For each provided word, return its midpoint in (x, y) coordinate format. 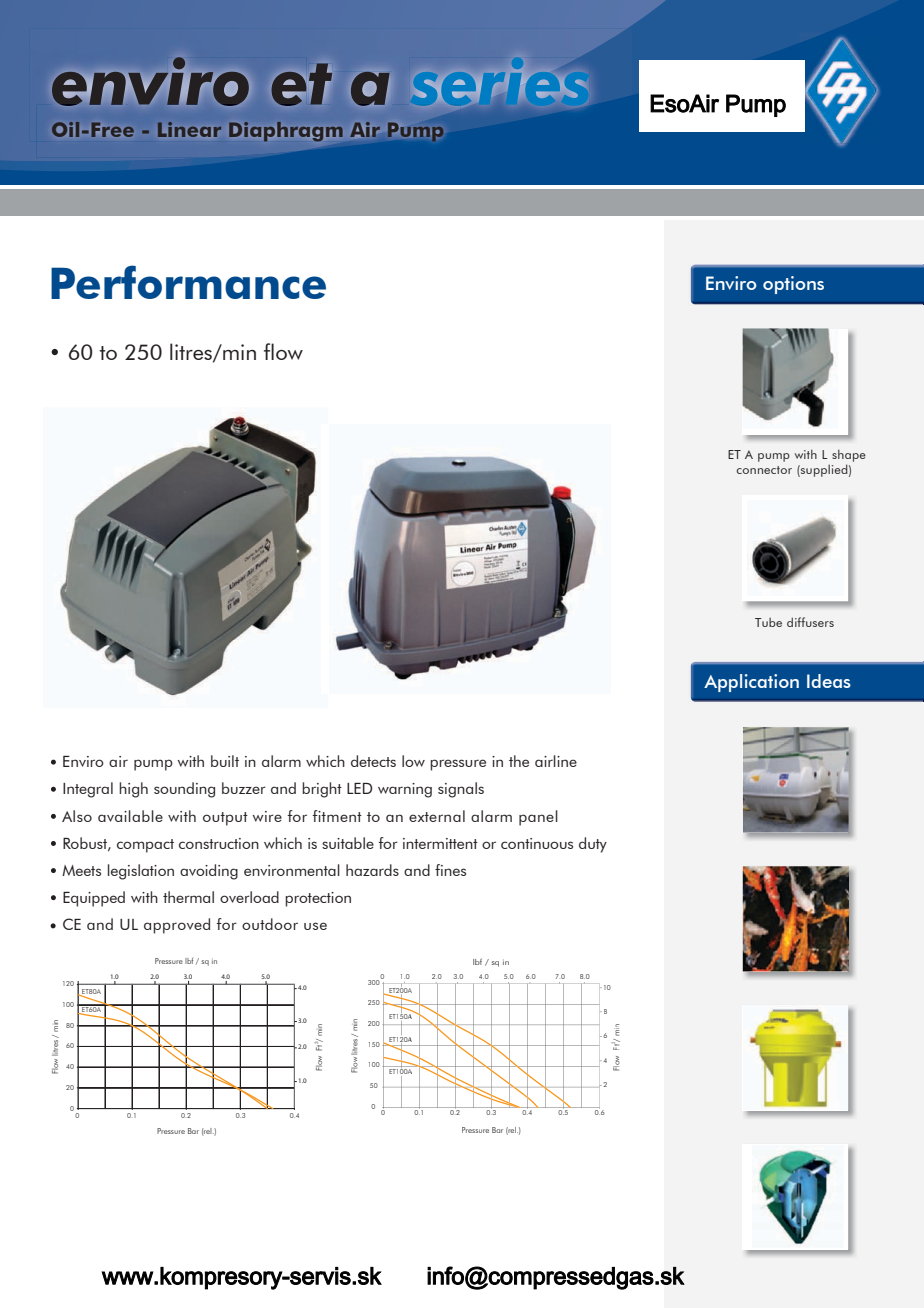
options (793, 285)
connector (764, 470)
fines (450, 870)
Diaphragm (285, 131)
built (225, 761)
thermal (188, 897)
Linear (189, 129)
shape (849, 455)
